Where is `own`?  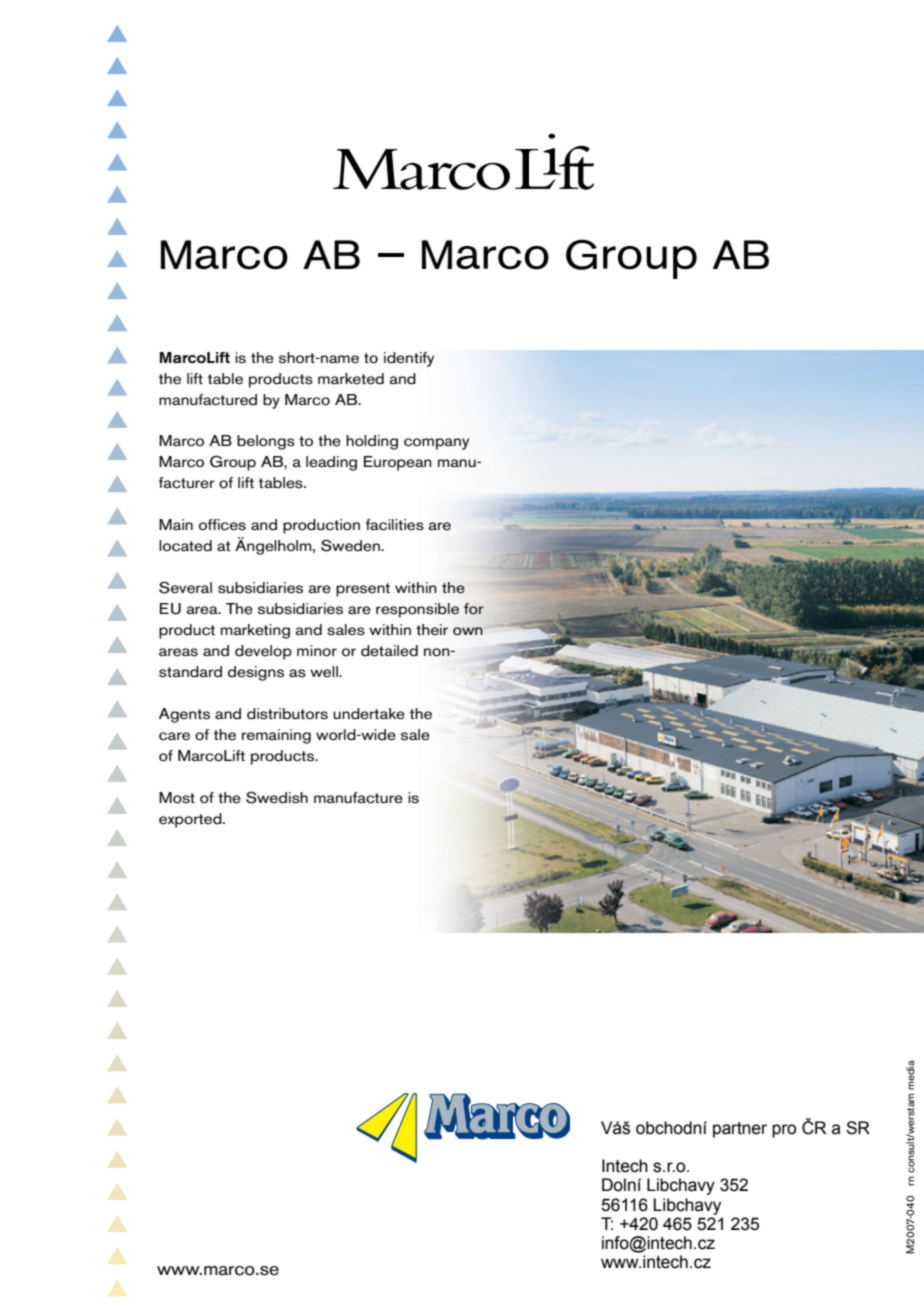
own is located at coordinates (468, 631).
